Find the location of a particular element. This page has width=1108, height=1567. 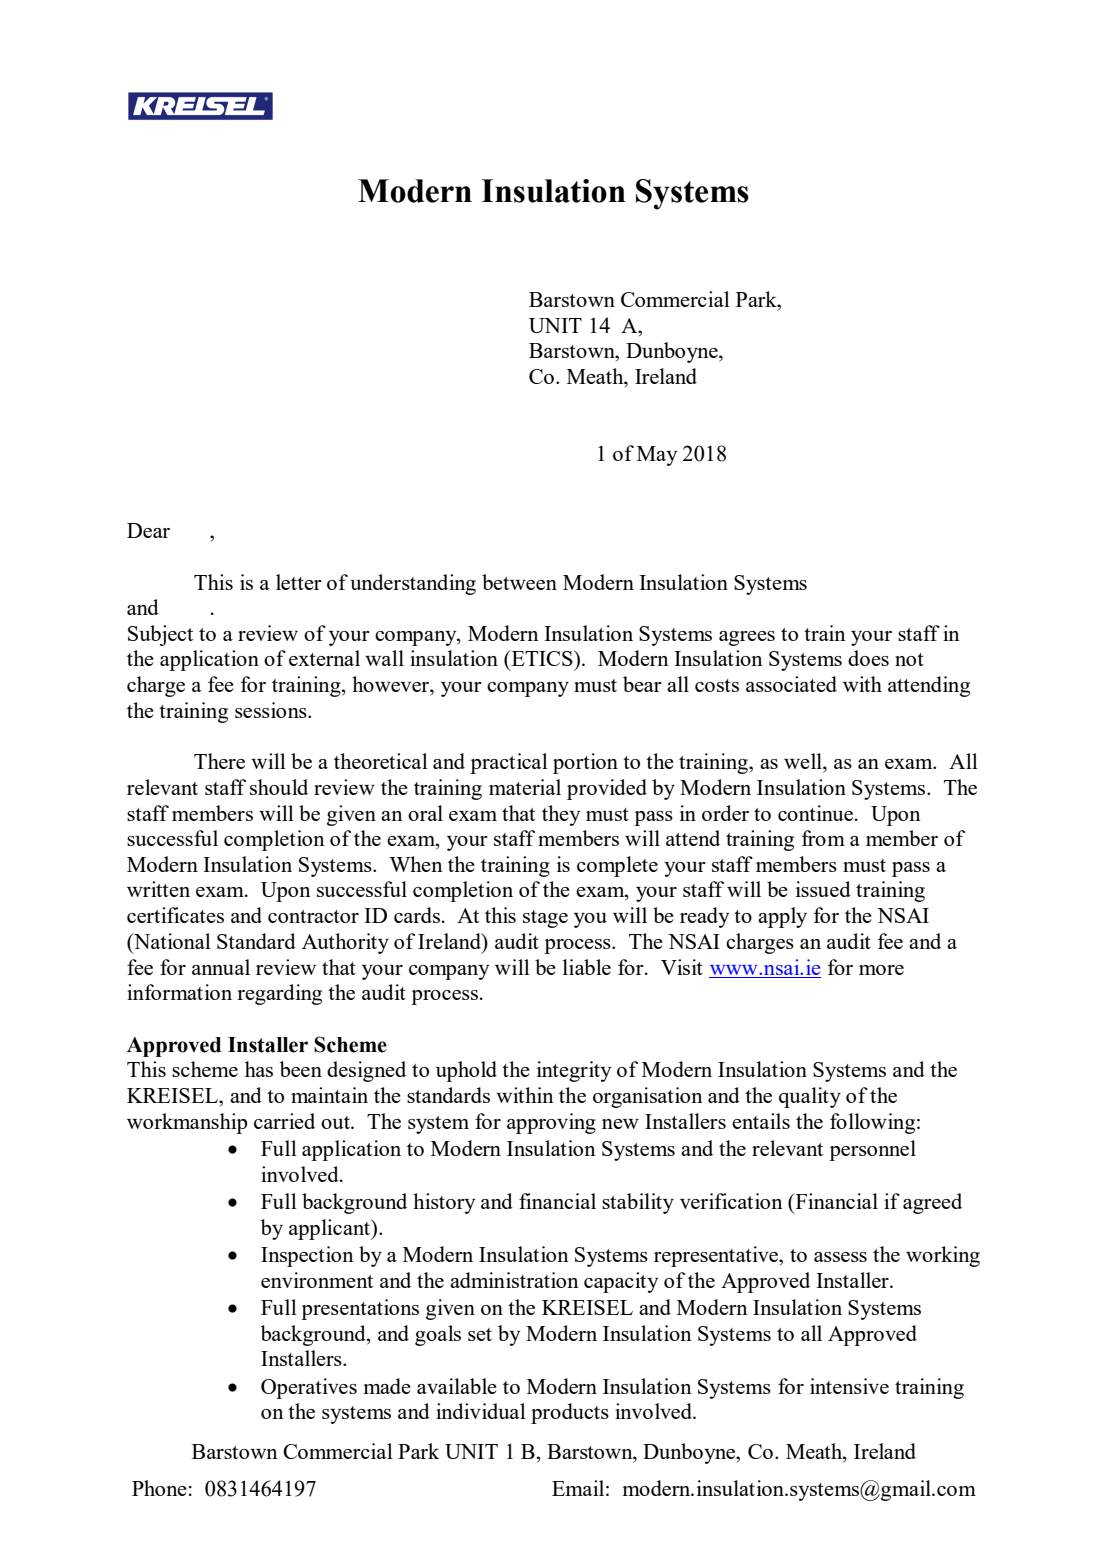

Dear is located at coordinates (148, 530).
